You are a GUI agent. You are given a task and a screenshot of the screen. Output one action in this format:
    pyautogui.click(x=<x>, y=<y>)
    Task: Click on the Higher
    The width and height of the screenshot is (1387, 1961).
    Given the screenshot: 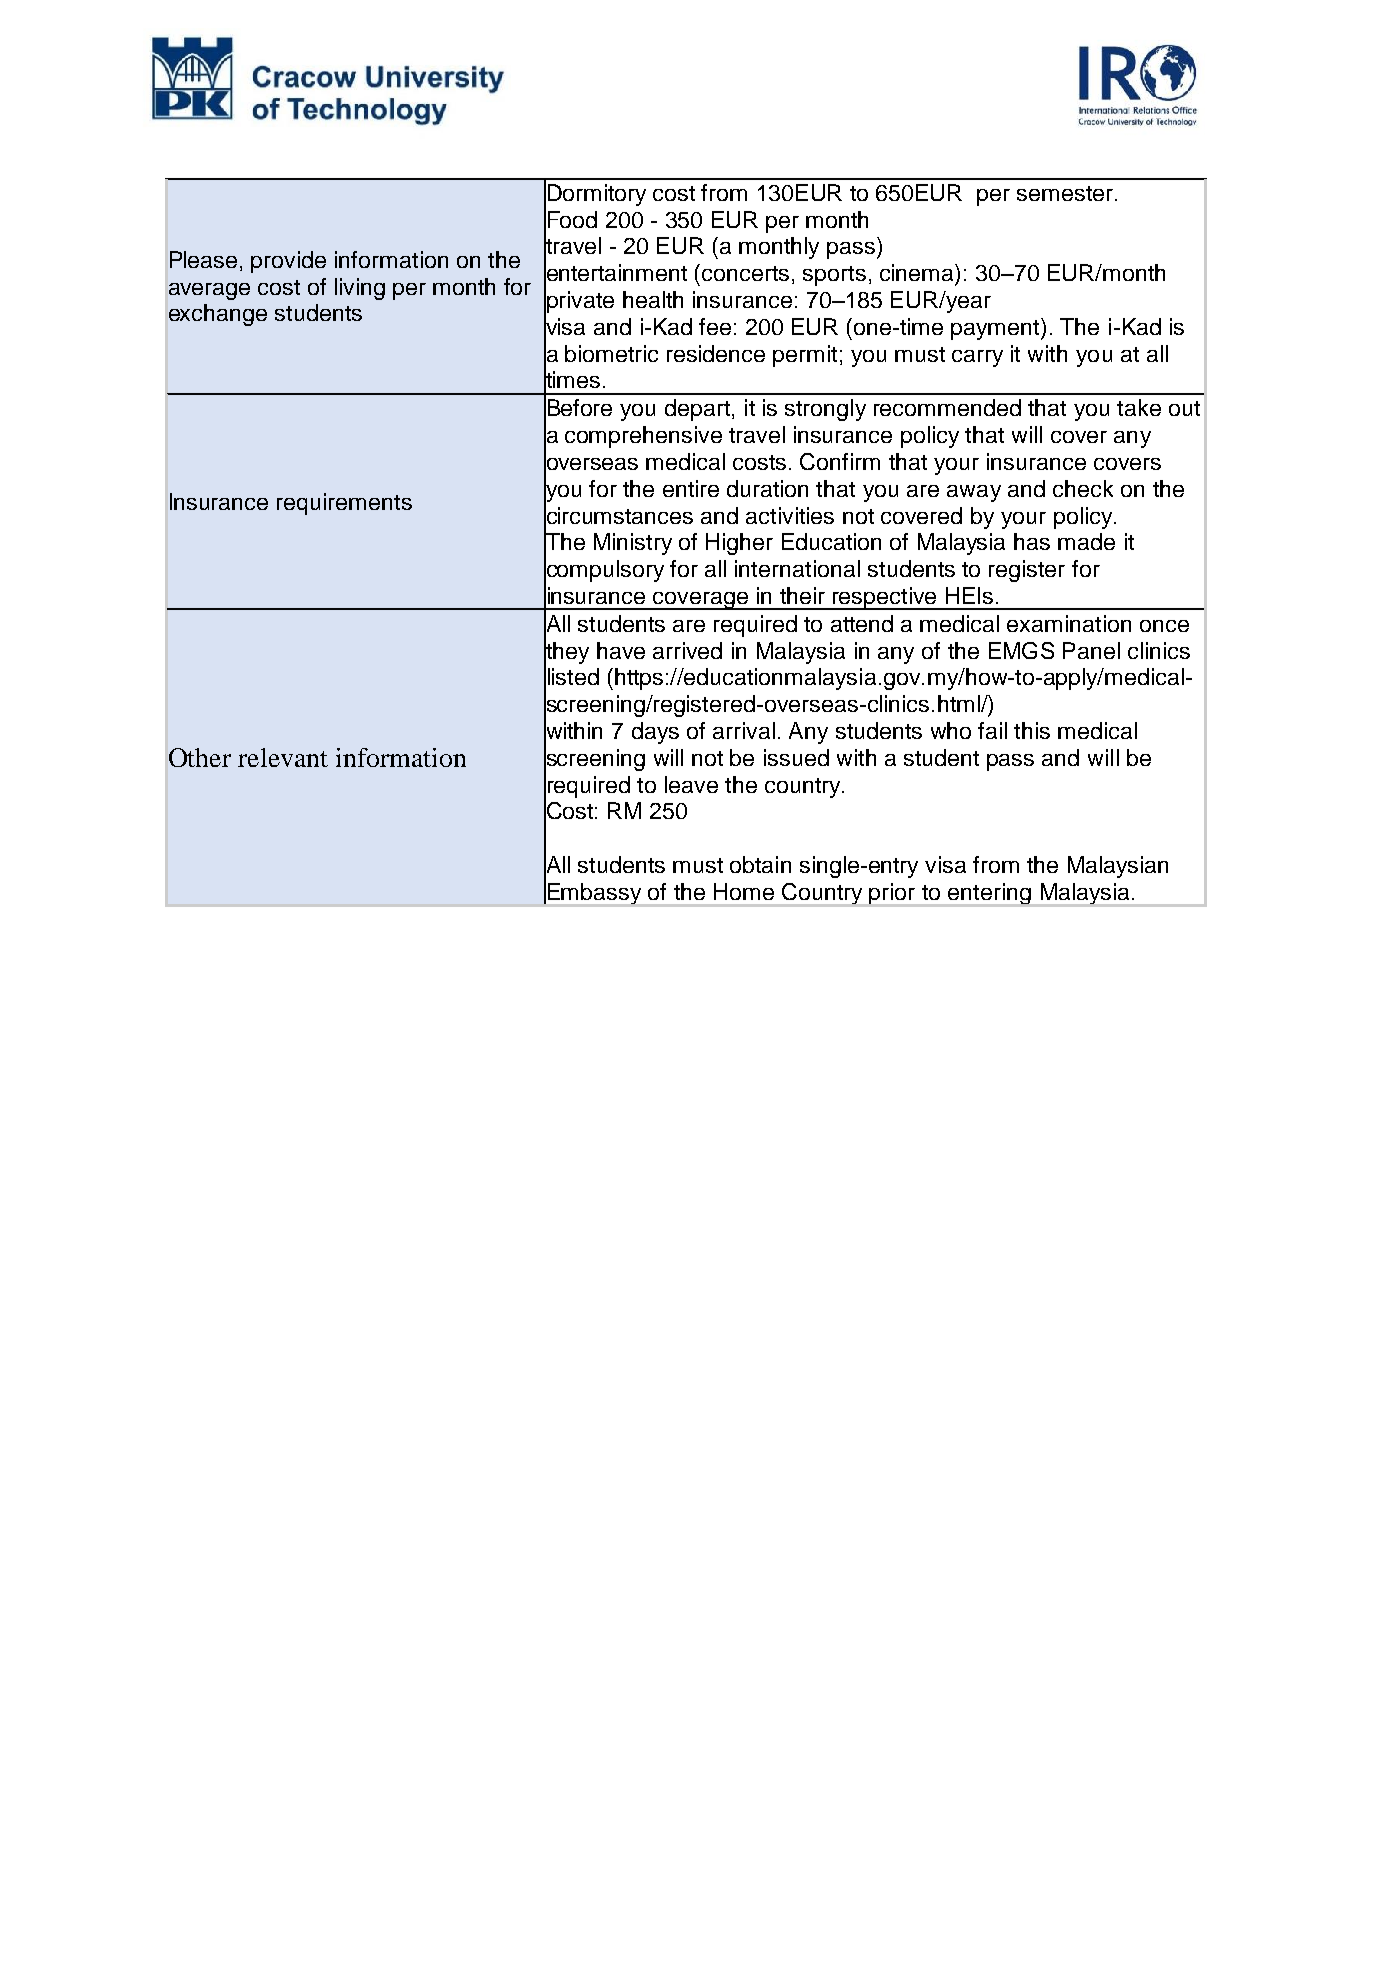 What is the action you would take?
    pyautogui.click(x=739, y=544)
